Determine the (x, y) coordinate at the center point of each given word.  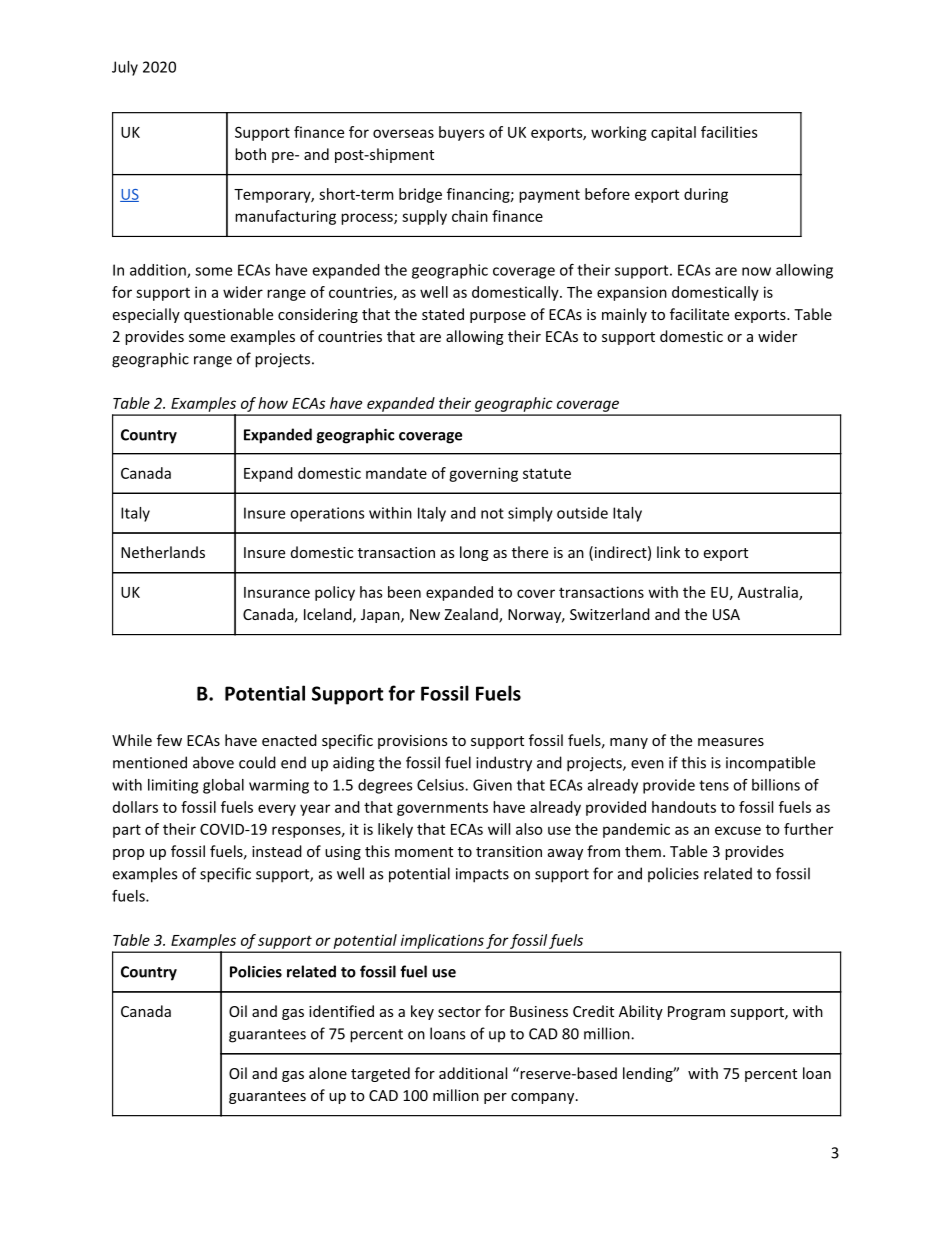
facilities (729, 132)
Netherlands (163, 552)
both (250, 154)
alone (328, 1073)
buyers (462, 133)
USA (726, 614)
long (474, 553)
